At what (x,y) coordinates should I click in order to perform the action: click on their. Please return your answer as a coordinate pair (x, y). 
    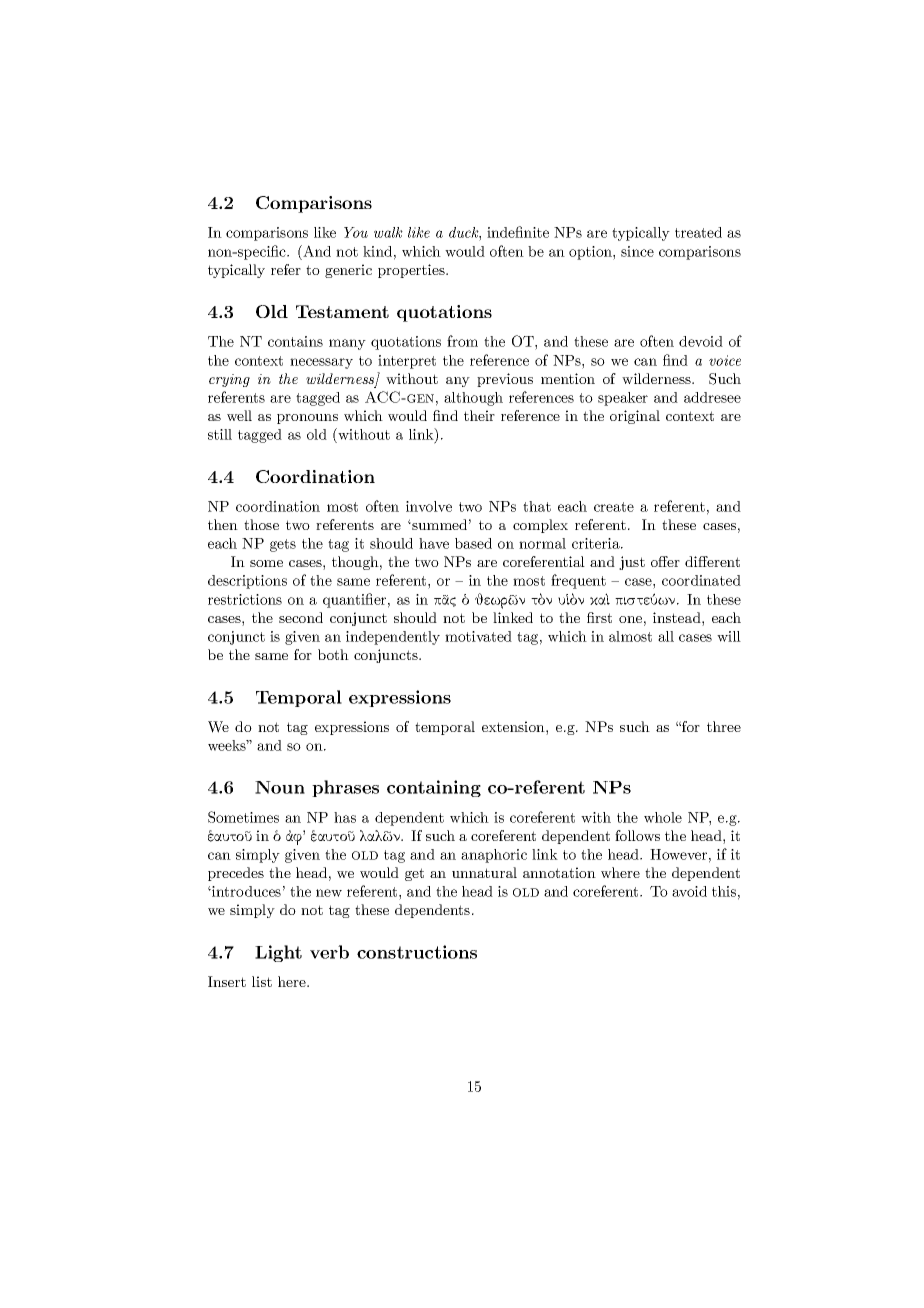
    Looking at the image, I should click on (479, 415).
